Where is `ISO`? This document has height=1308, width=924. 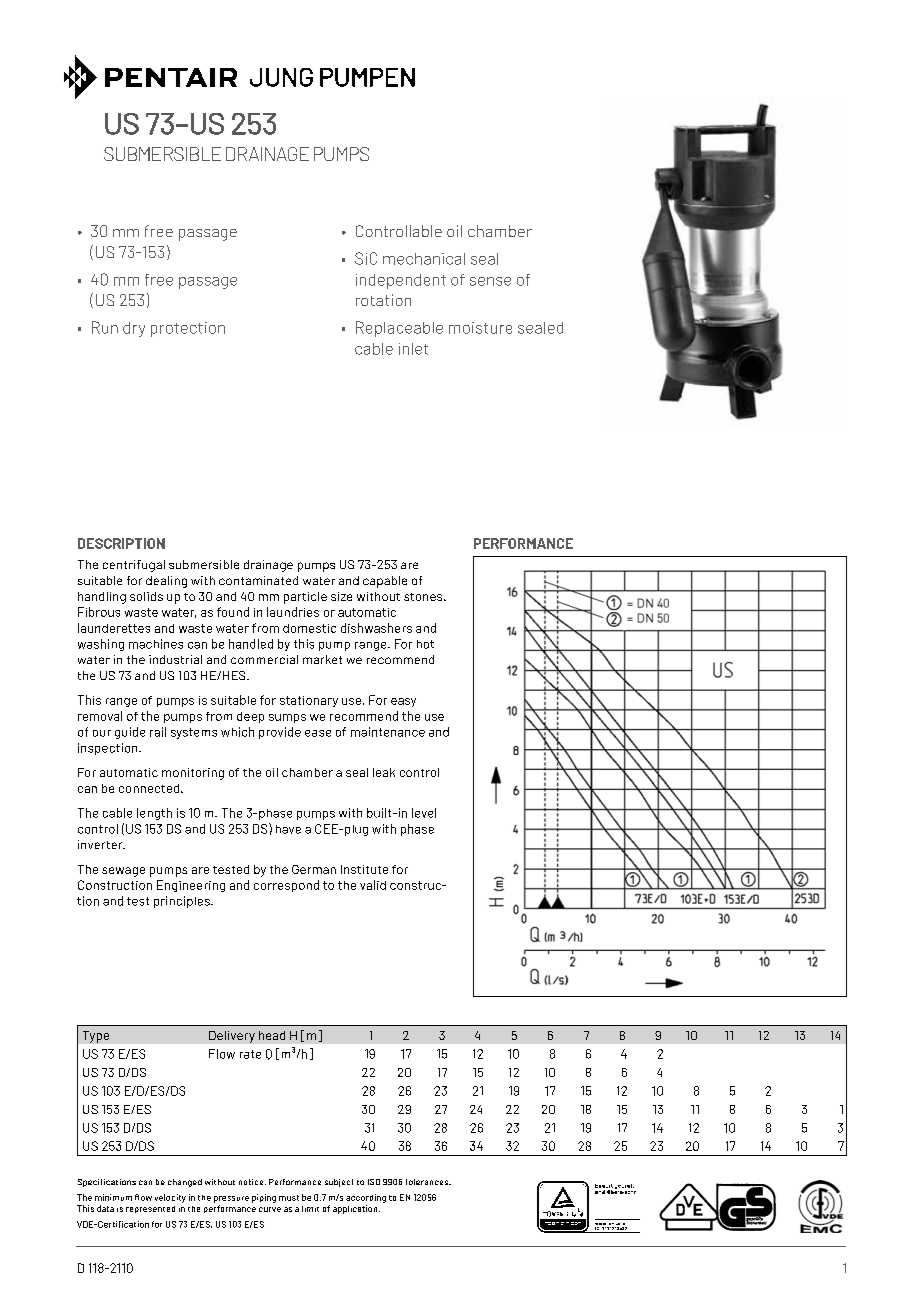 ISO is located at coordinates (374, 1182).
